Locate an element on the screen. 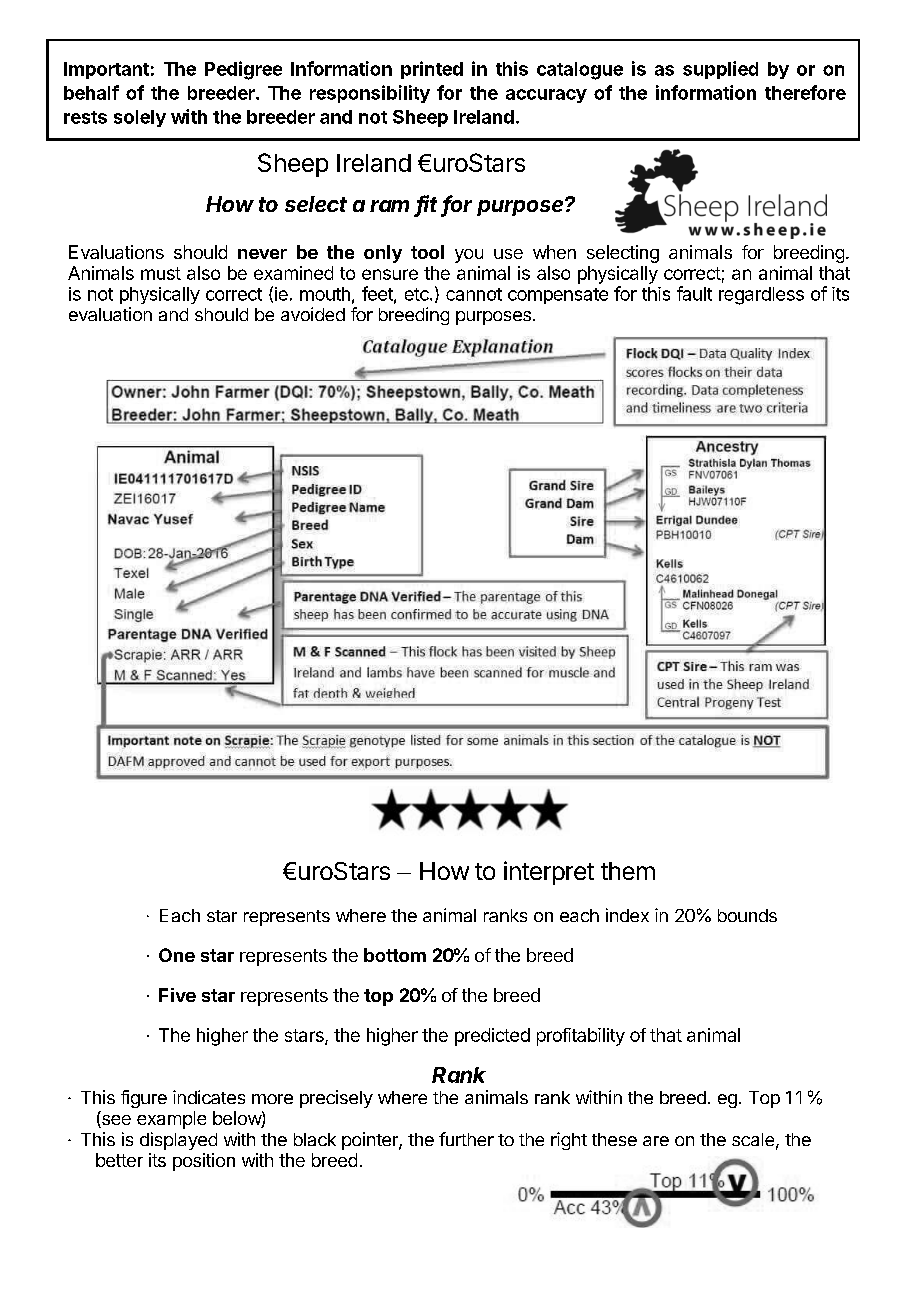 The image size is (924, 1308). them is located at coordinates (628, 871).
